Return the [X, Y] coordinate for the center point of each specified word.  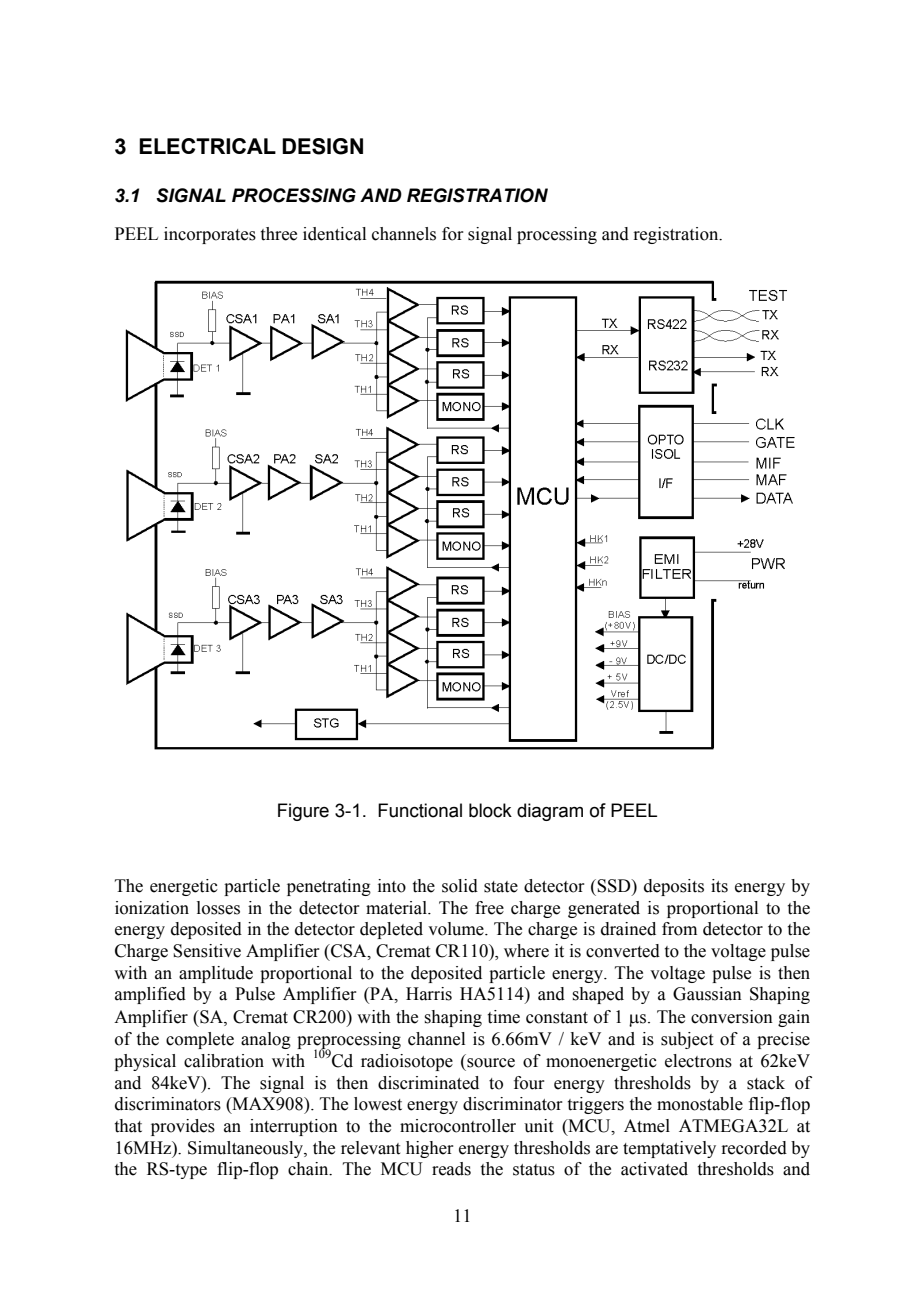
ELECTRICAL [207, 146]
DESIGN [322, 146]
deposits [674, 887]
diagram [550, 812]
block [490, 810]
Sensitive [207, 951]
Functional [420, 810]
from [679, 929]
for [453, 234]
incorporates [210, 235]
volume [457, 929]
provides [183, 1127]
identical [334, 234]
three [279, 234]
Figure [303, 812]
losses [218, 908]
